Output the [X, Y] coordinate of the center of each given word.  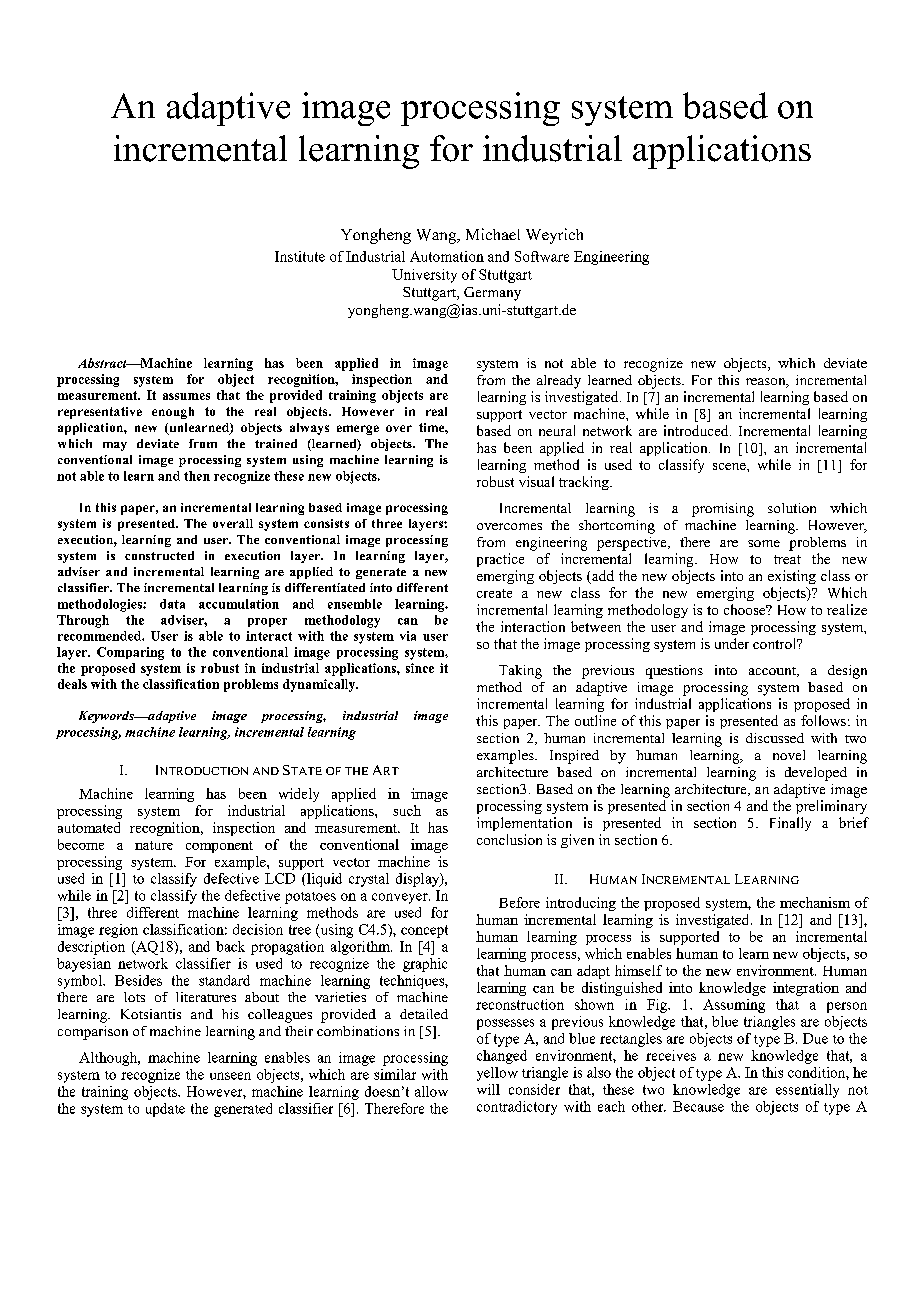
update [165, 1110]
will [488, 1089]
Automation [447, 256]
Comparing [130, 653]
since [420, 668]
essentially [807, 1091]
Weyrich [554, 236]
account [773, 672]
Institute [300, 256]
